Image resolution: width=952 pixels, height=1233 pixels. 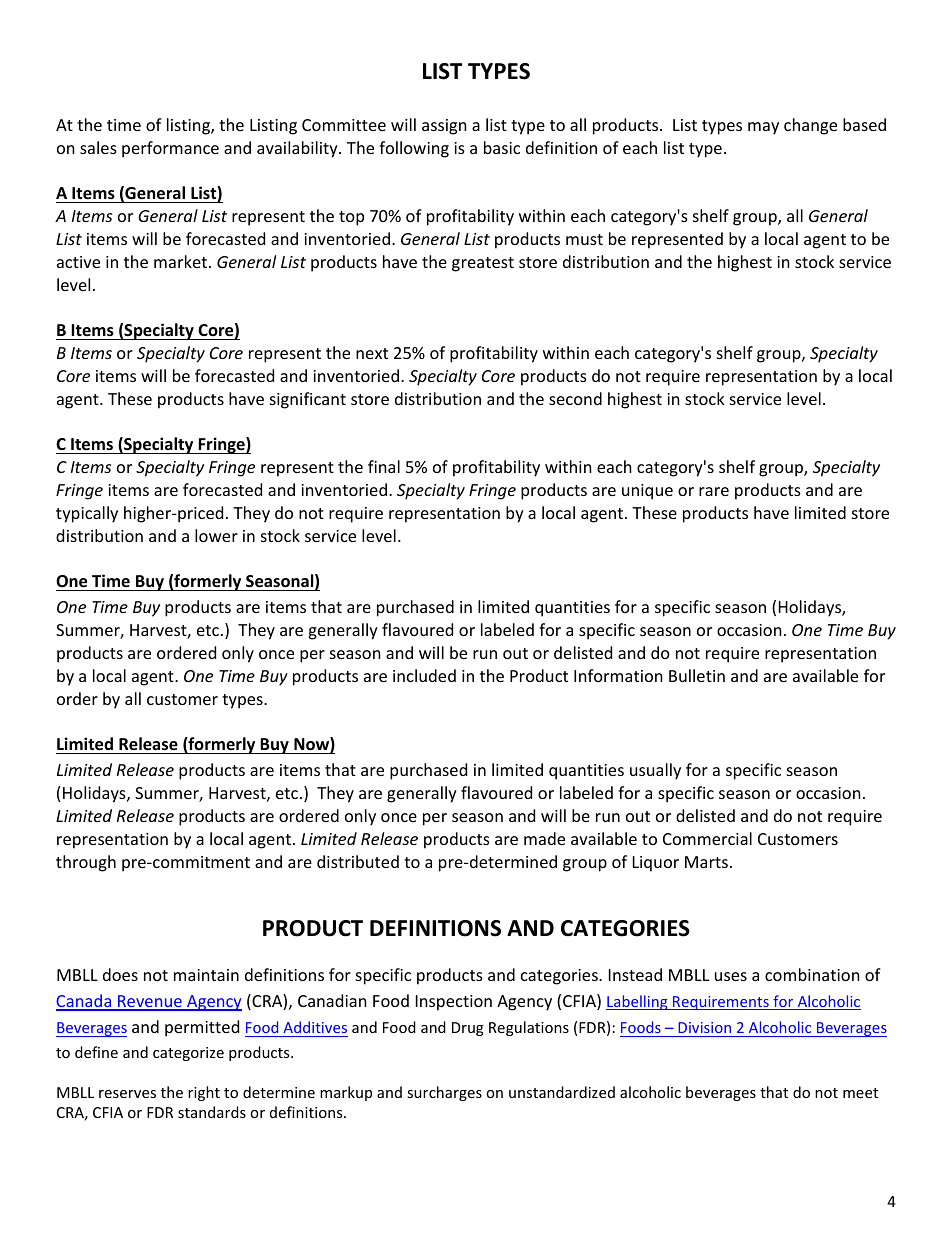 What do you see at coordinates (502, 147) in the screenshot?
I see `basic` at bounding box center [502, 147].
